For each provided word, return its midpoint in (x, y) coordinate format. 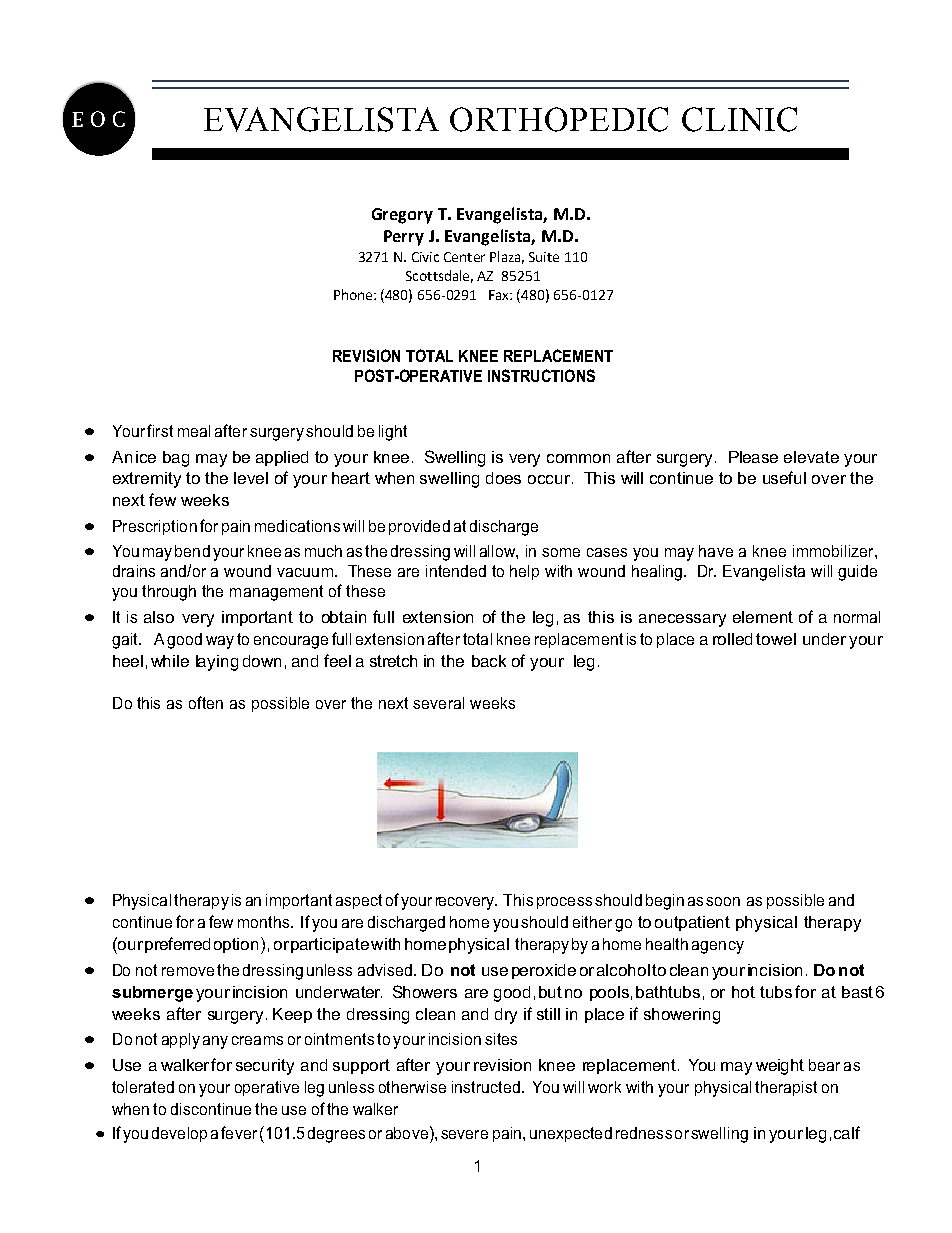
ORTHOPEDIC (559, 119)
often (206, 702)
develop (179, 1134)
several (438, 703)
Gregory (402, 216)
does (503, 478)
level (251, 478)
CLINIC (739, 119)
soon (723, 901)
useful (784, 477)
